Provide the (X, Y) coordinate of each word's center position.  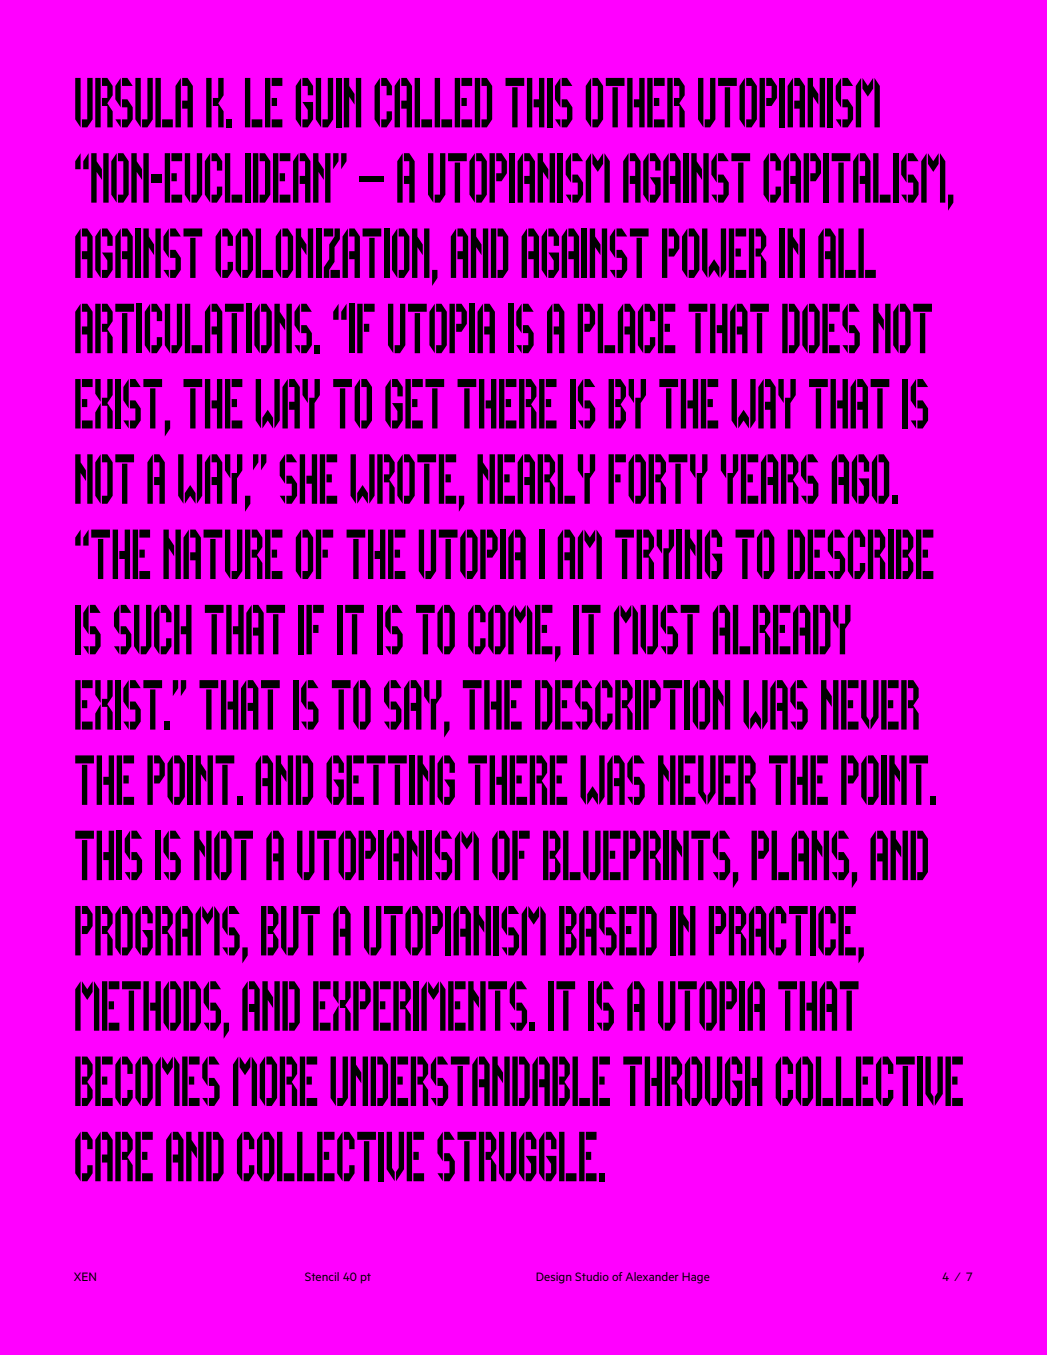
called (433, 103)
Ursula (134, 103)
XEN (85, 1276)
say (413, 705)
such (153, 630)
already (782, 630)
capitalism (854, 178)
